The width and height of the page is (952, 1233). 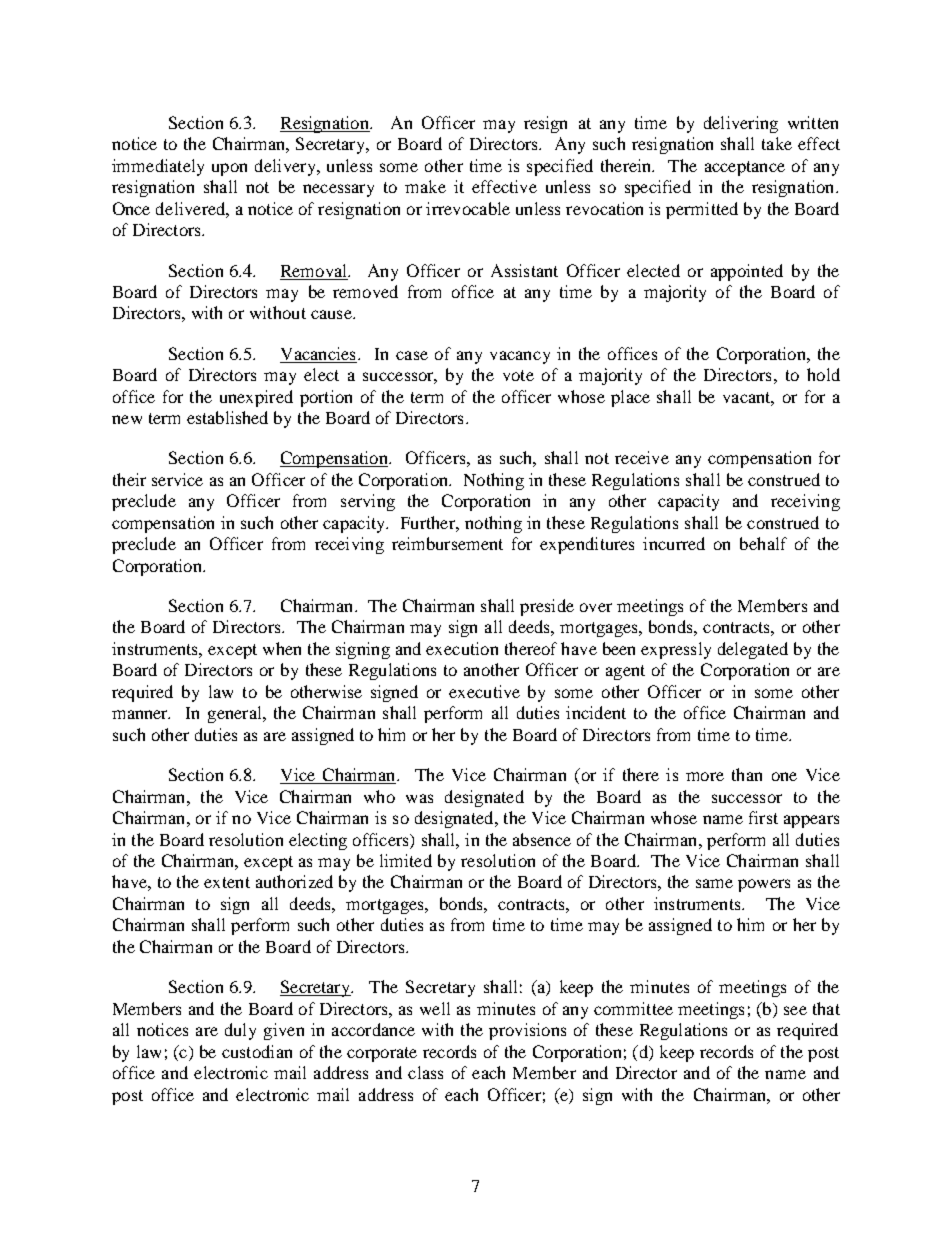 What do you see at coordinates (236, 714) in the page?
I see `general` at bounding box center [236, 714].
